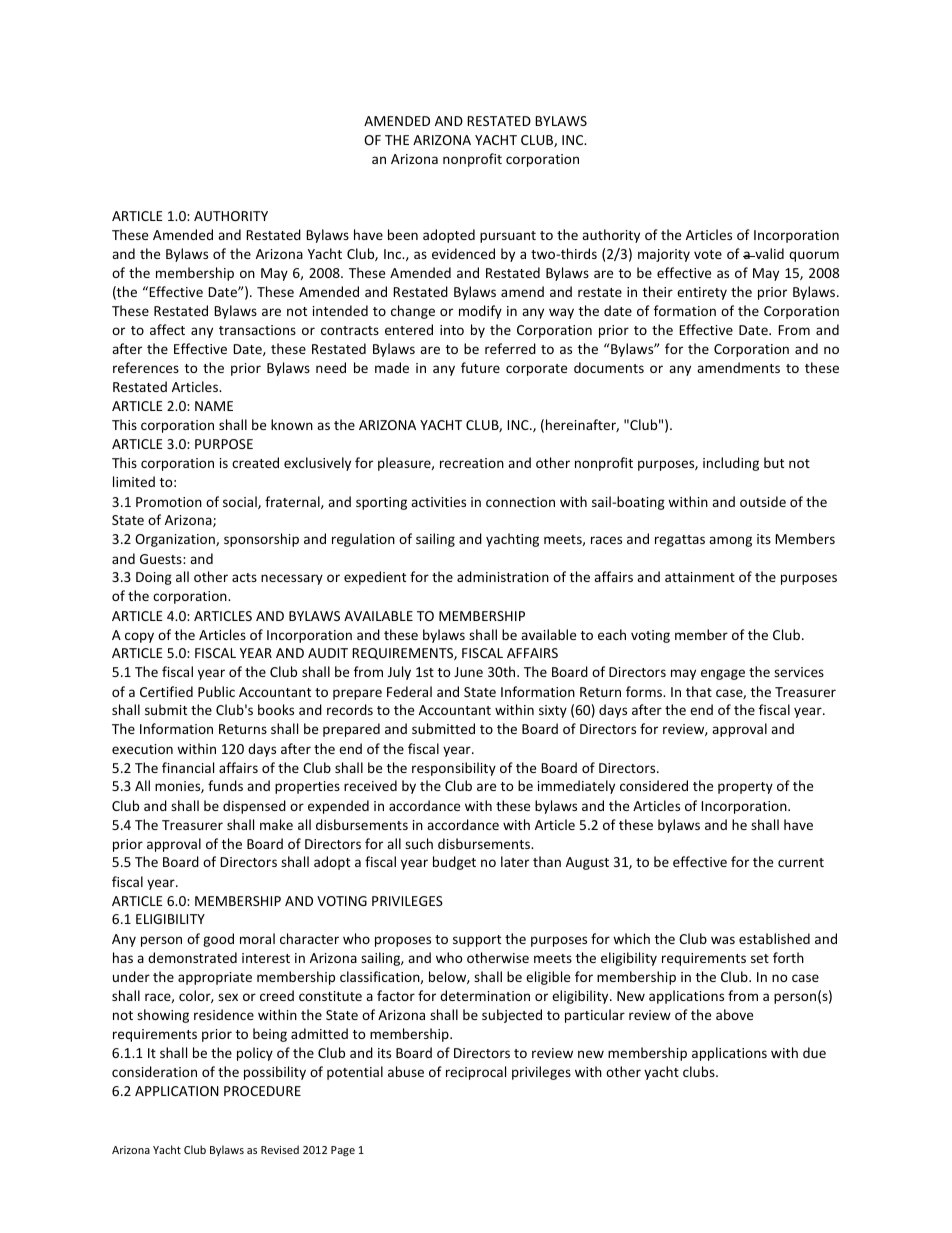  Describe the element at coordinates (216, 691) in the document. I see `Public` at that location.
